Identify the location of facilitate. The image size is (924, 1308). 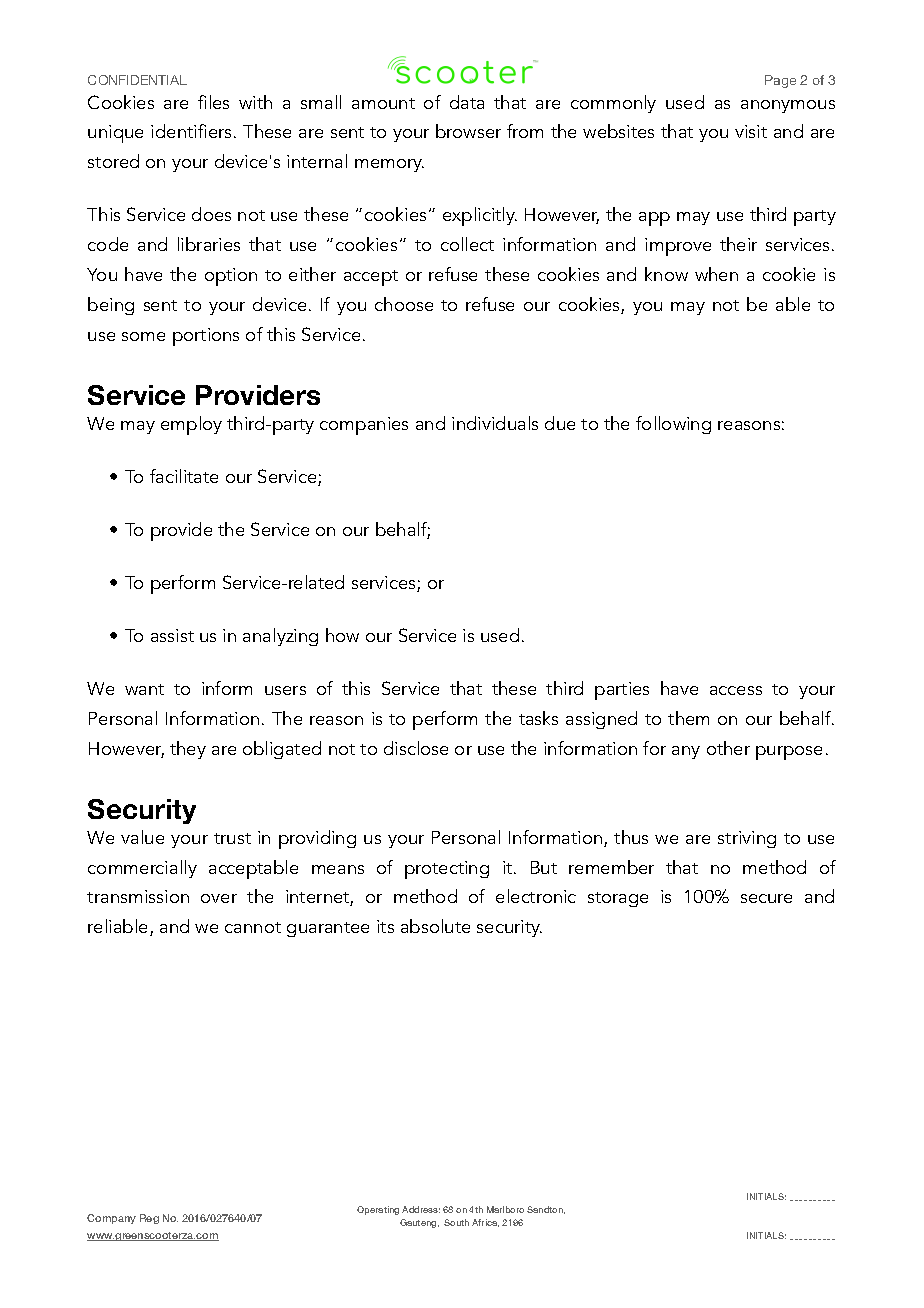
(184, 476).
